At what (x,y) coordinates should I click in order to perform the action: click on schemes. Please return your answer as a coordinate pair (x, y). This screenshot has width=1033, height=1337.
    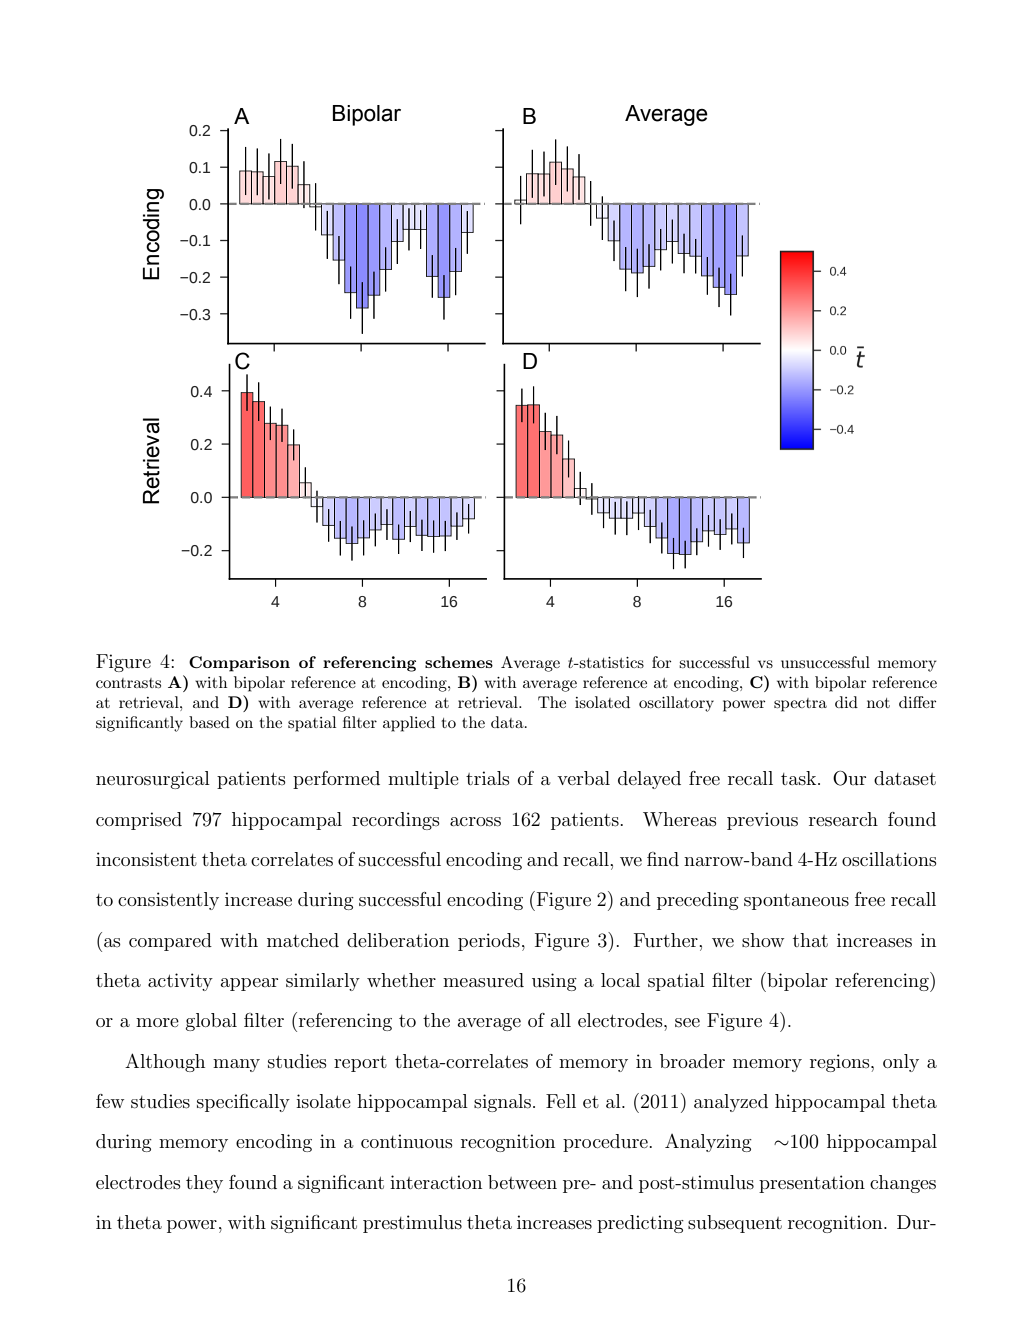
    Looking at the image, I should click on (459, 662).
